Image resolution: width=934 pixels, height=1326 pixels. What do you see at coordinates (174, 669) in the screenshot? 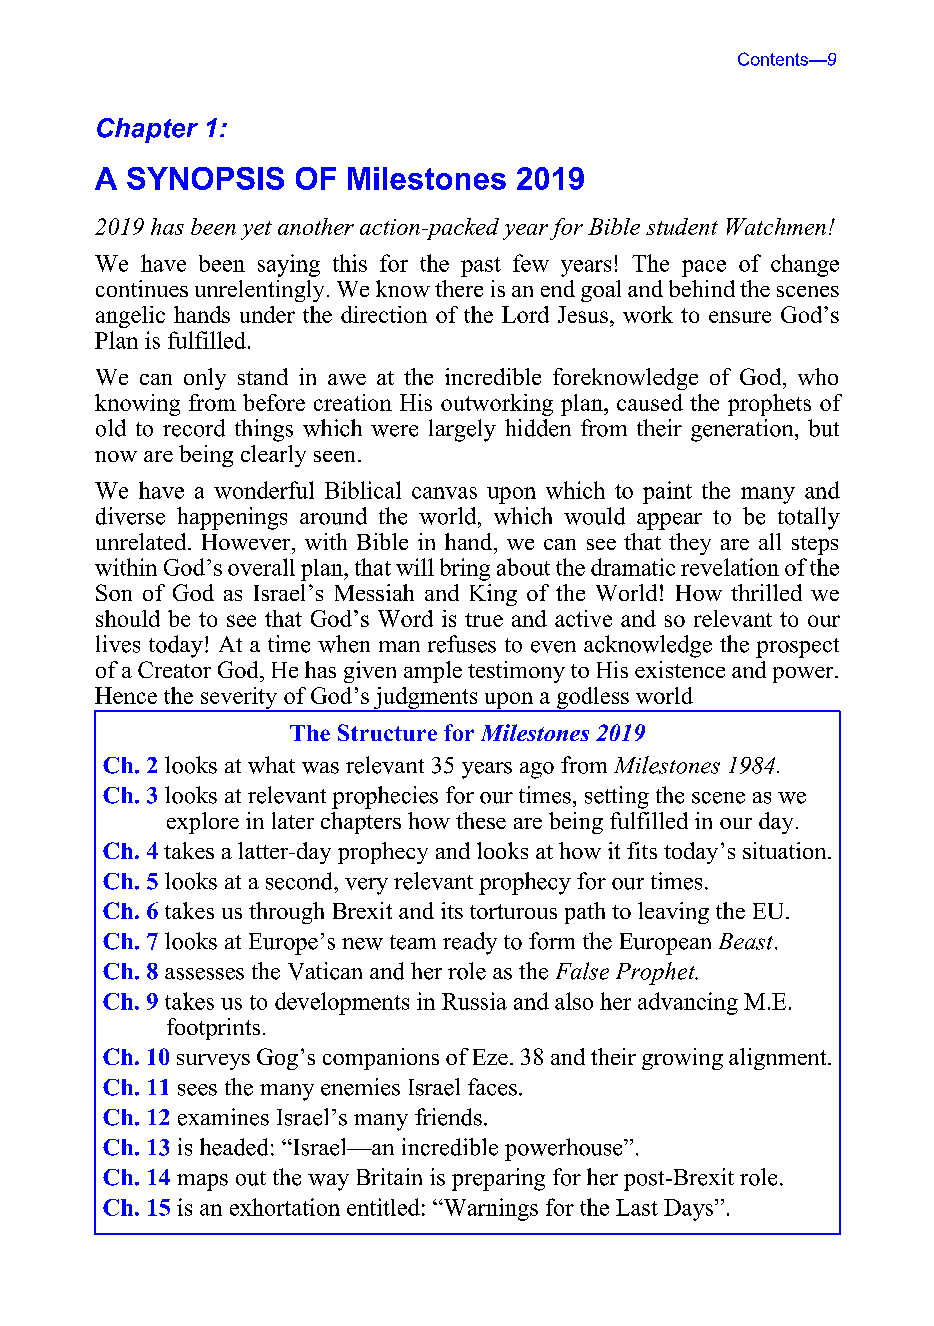
I see `Creator` at bounding box center [174, 669].
